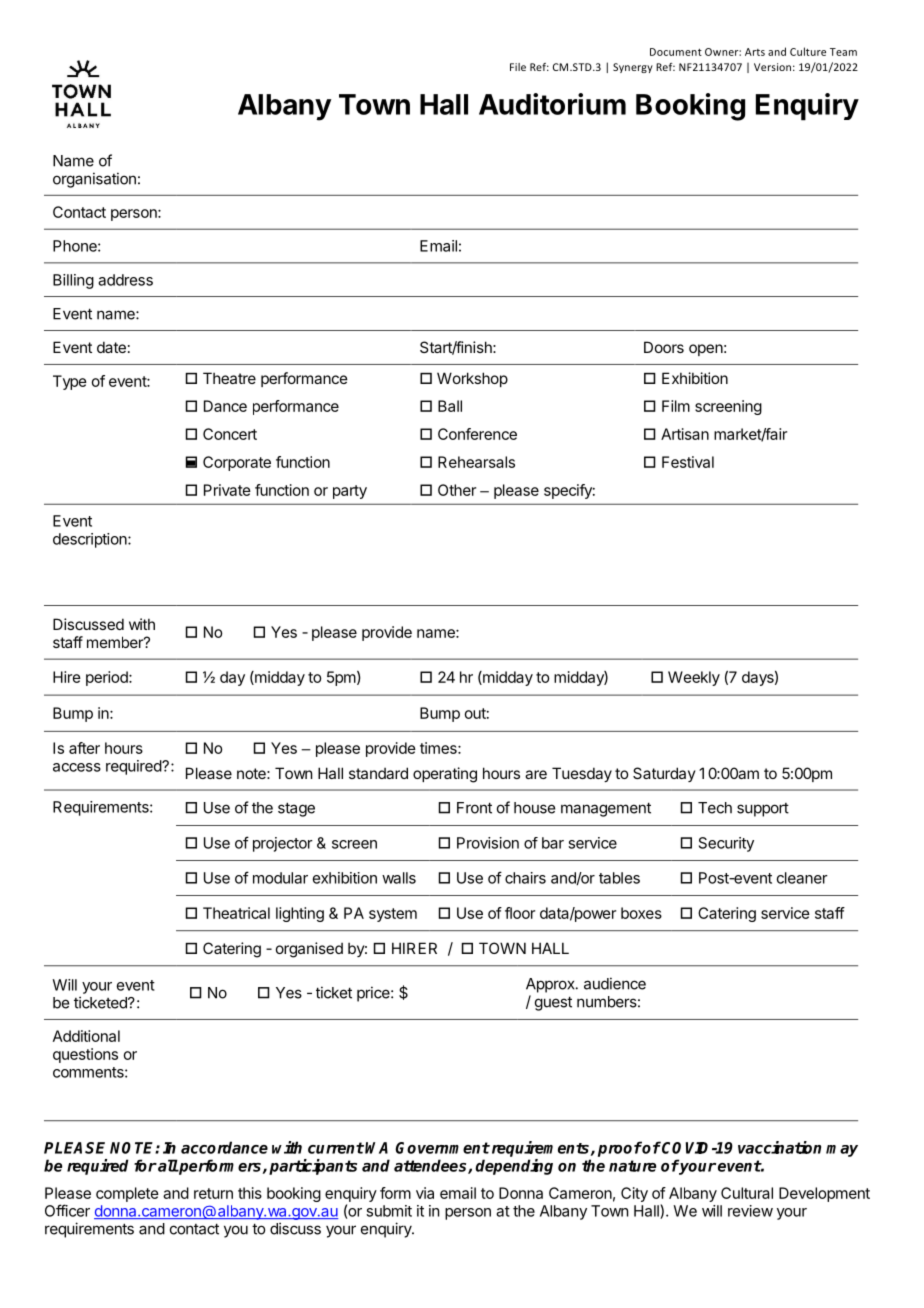  What do you see at coordinates (518, 67) in the document?
I see `File` at bounding box center [518, 67].
